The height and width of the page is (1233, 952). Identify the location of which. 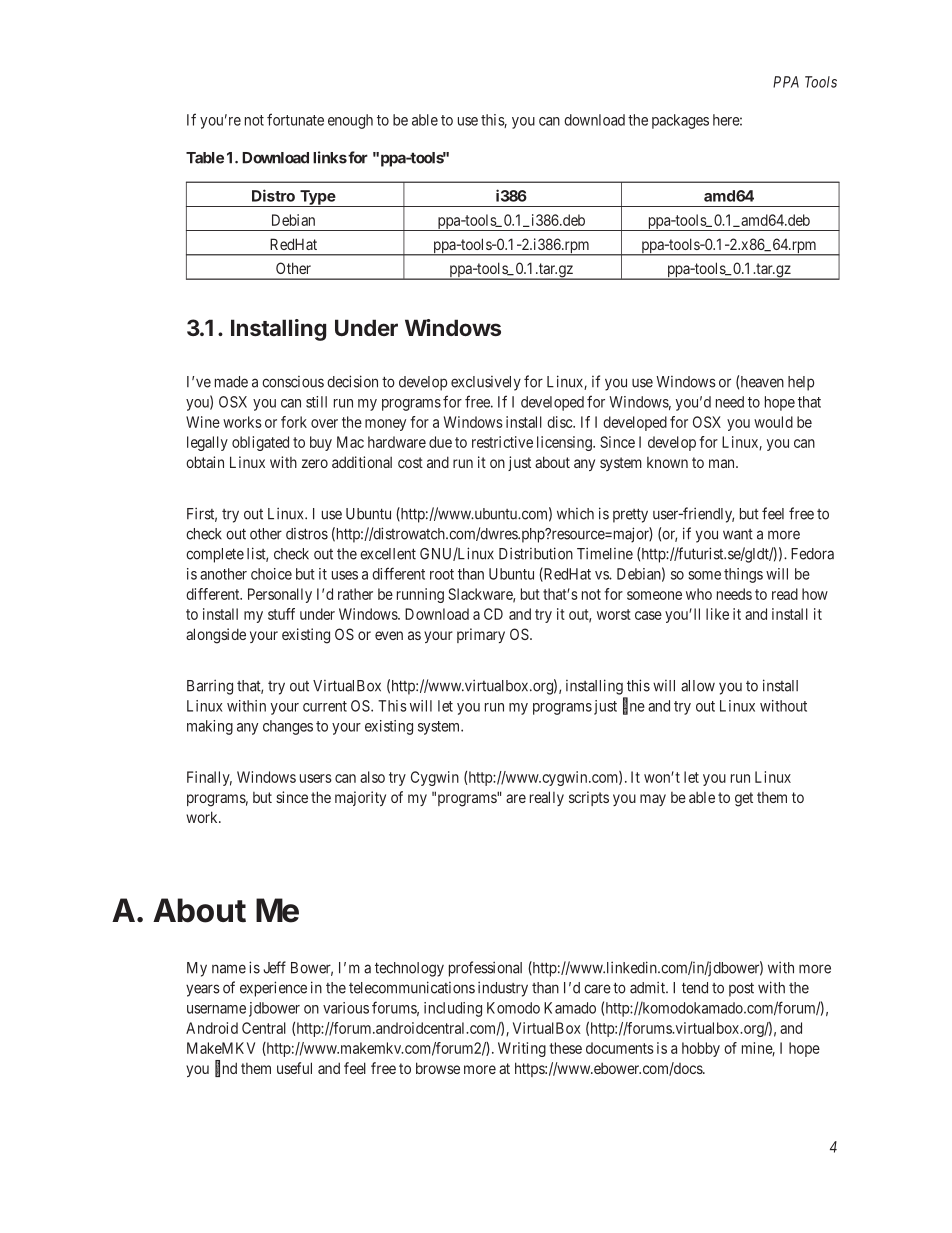
(575, 514).
